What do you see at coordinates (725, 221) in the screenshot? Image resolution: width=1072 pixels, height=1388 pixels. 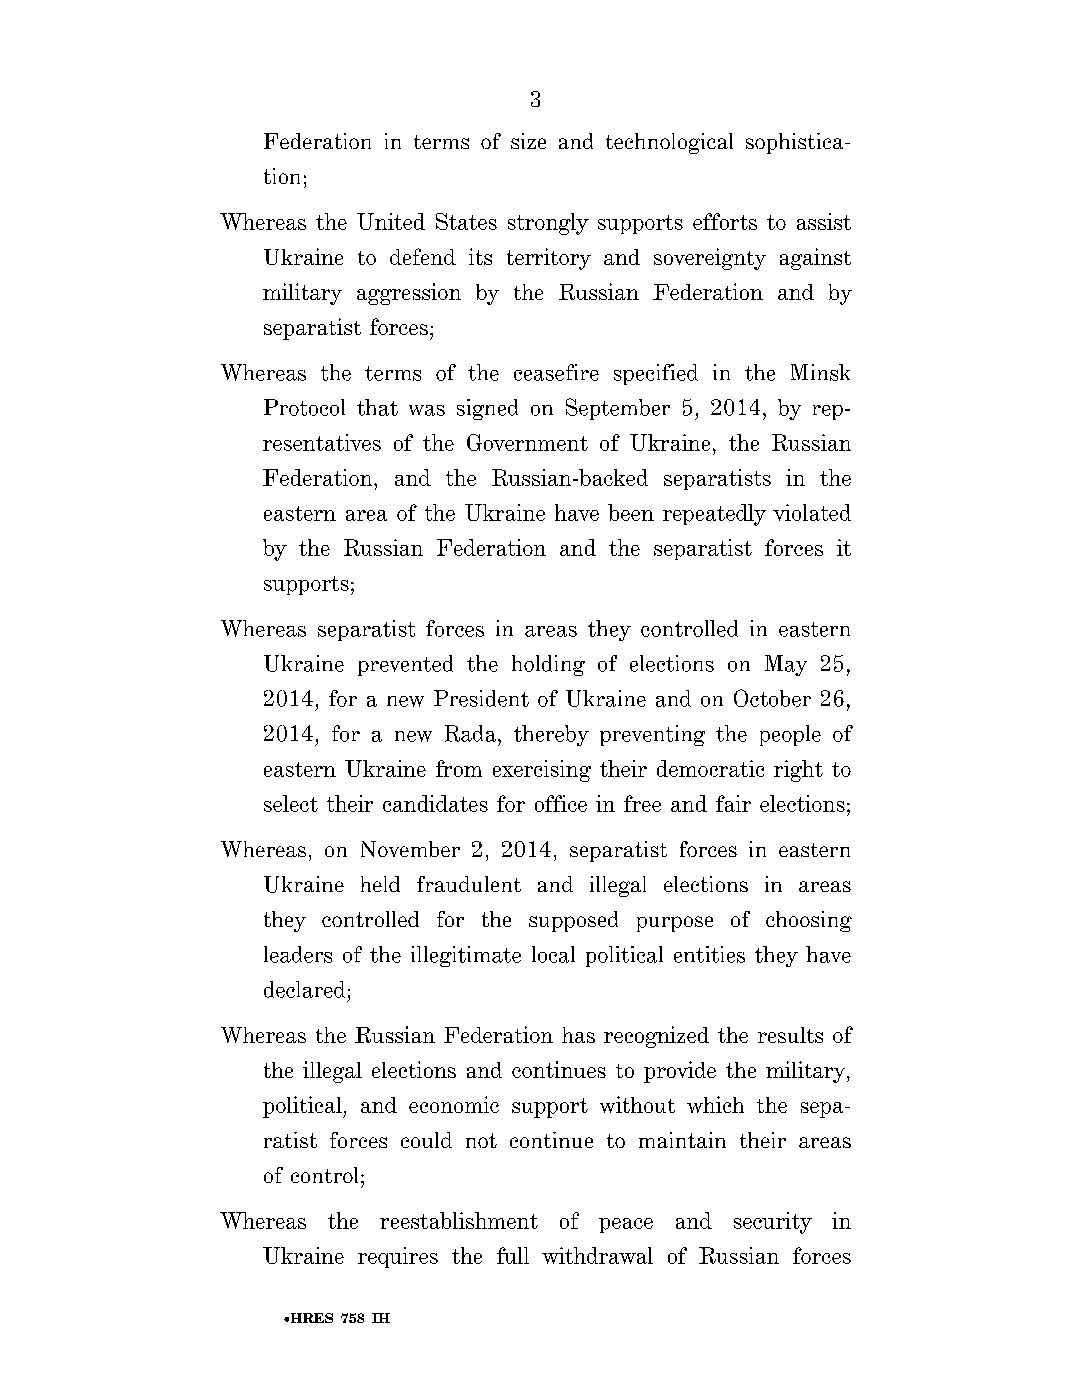 I see `efforts` at bounding box center [725, 221].
